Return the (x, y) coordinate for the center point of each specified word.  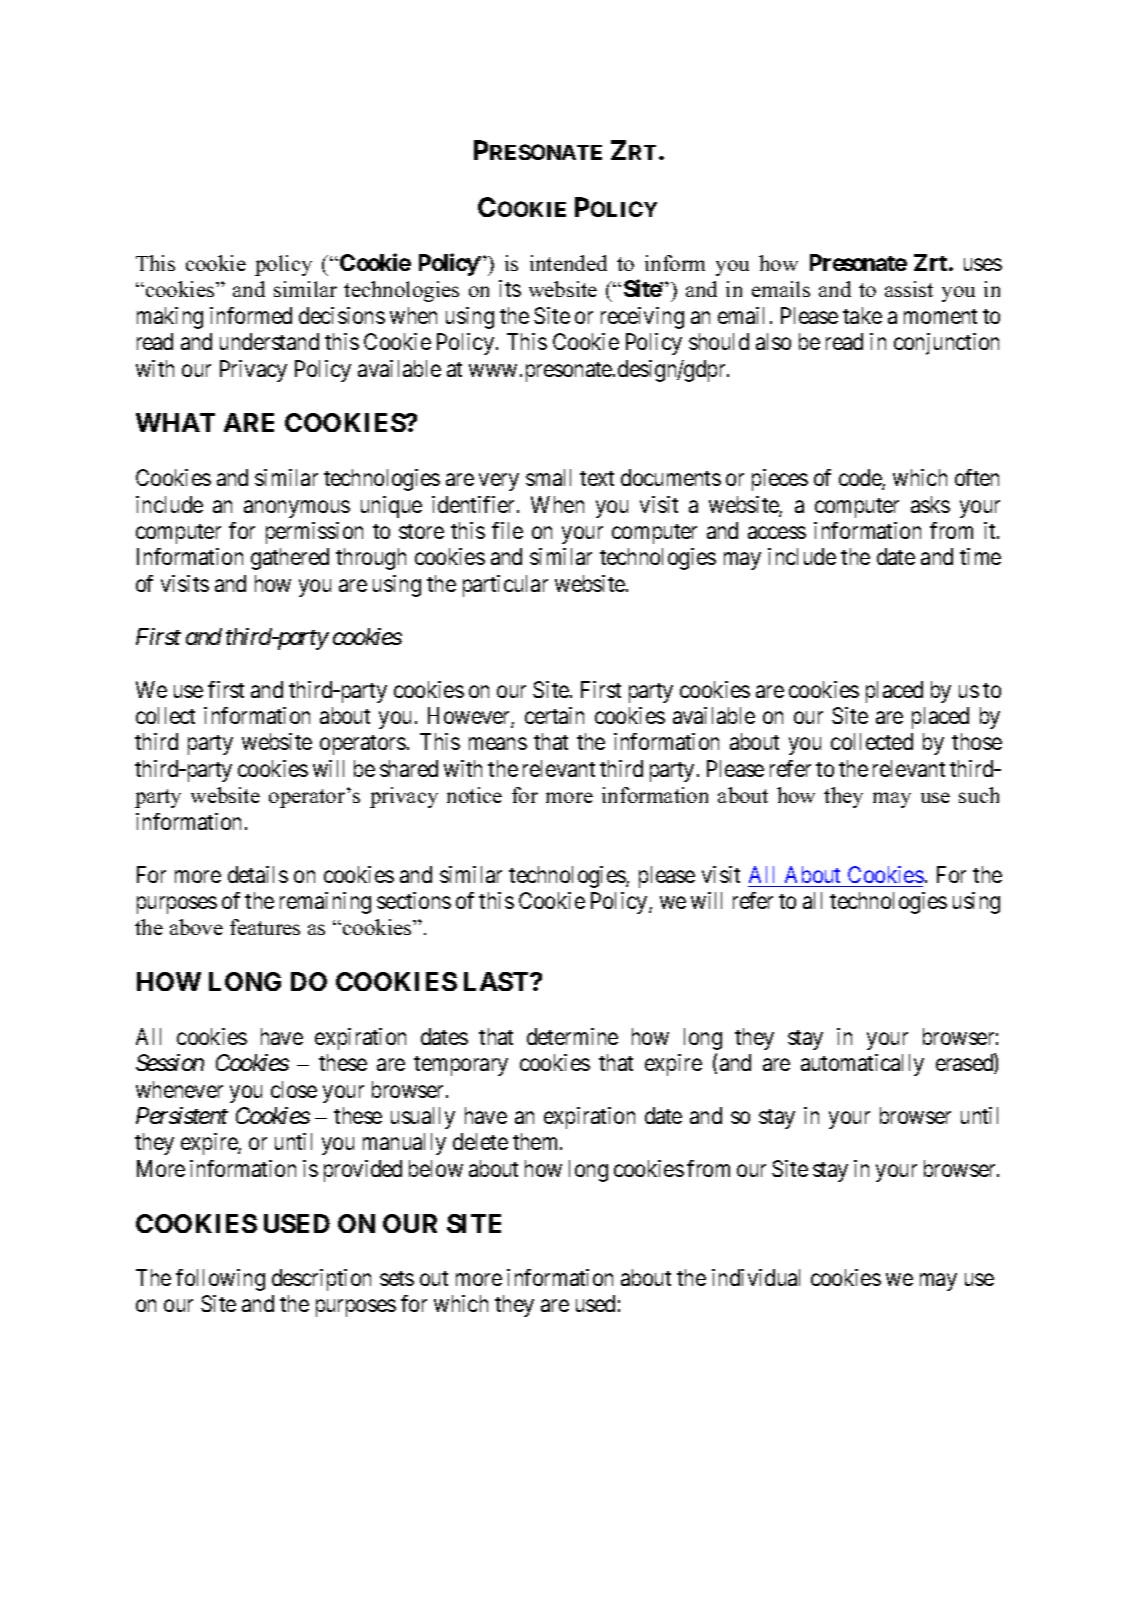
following (220, 1280)
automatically (862, 1065)
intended (568, 263)
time (980, 556)
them (537, 1141)
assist (909, 289)
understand (269, 341)
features (265, 927)
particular (505, 586)
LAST (497, 981)
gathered (290, 559)
